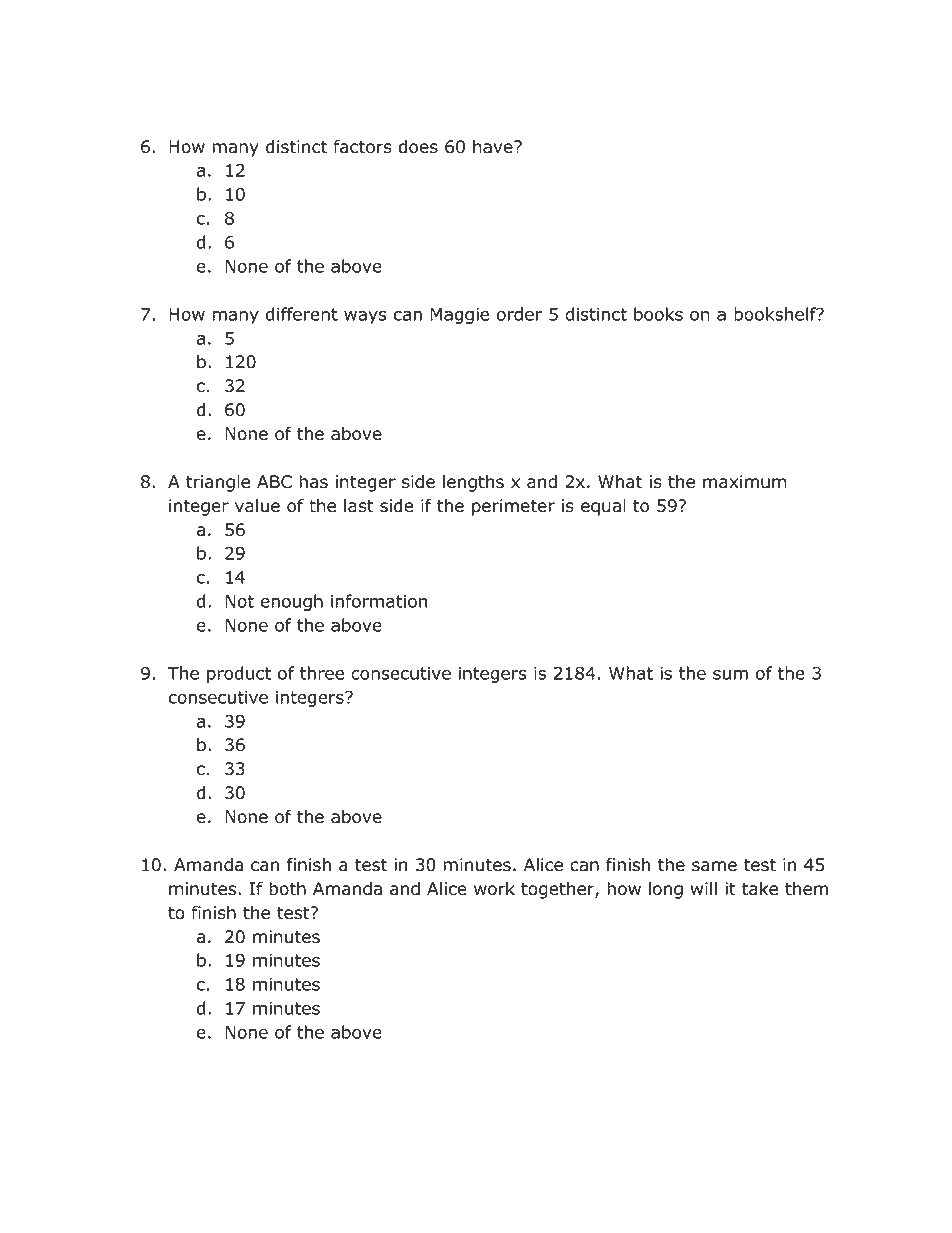 The height and width of the document is (1233, 952). Describe the element at coordinates (519, 314) in the document. I see `order` at that location.
